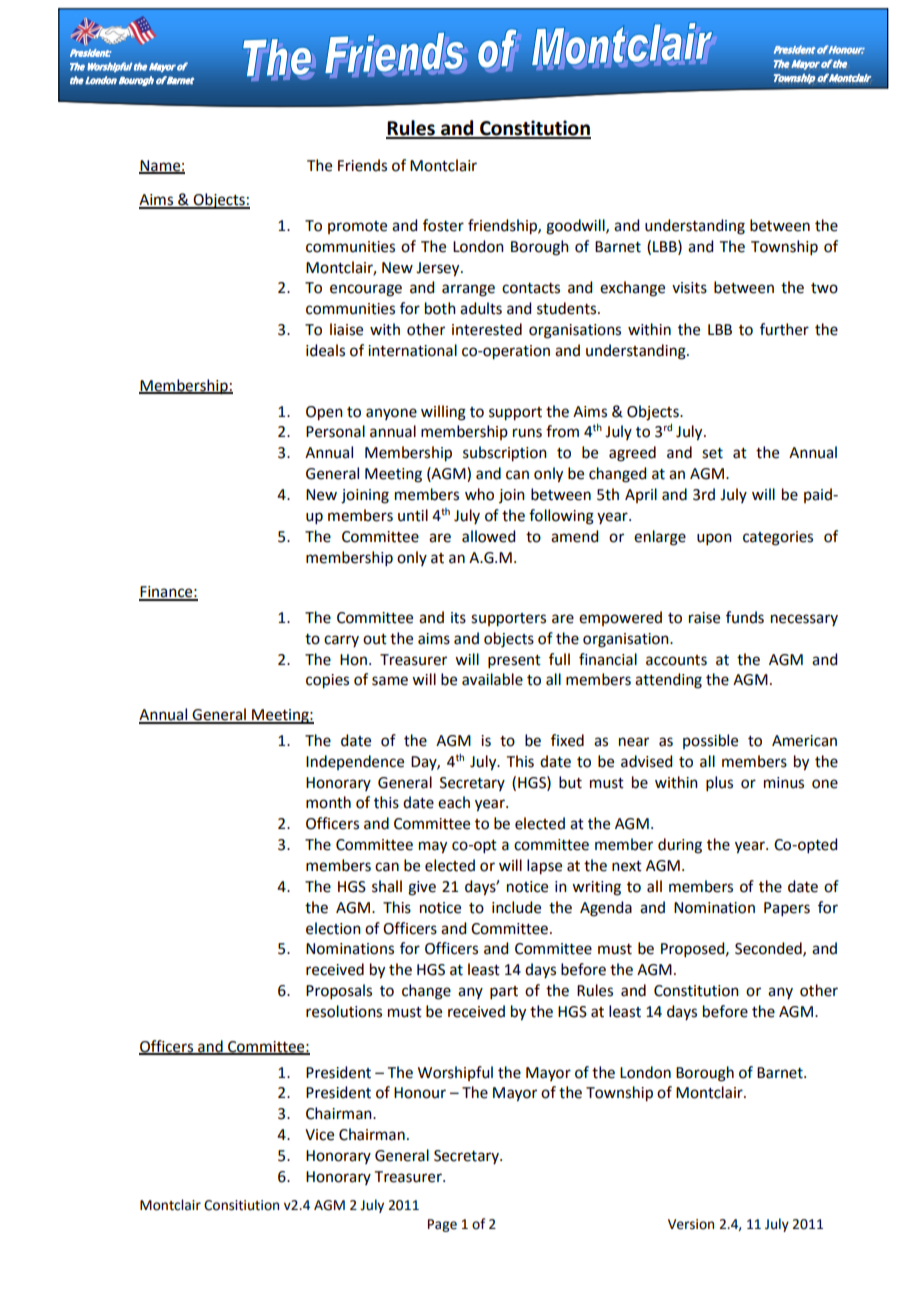 This screenshot has height=1308, width=924. I want to click on fixed, so click(567, 740).
